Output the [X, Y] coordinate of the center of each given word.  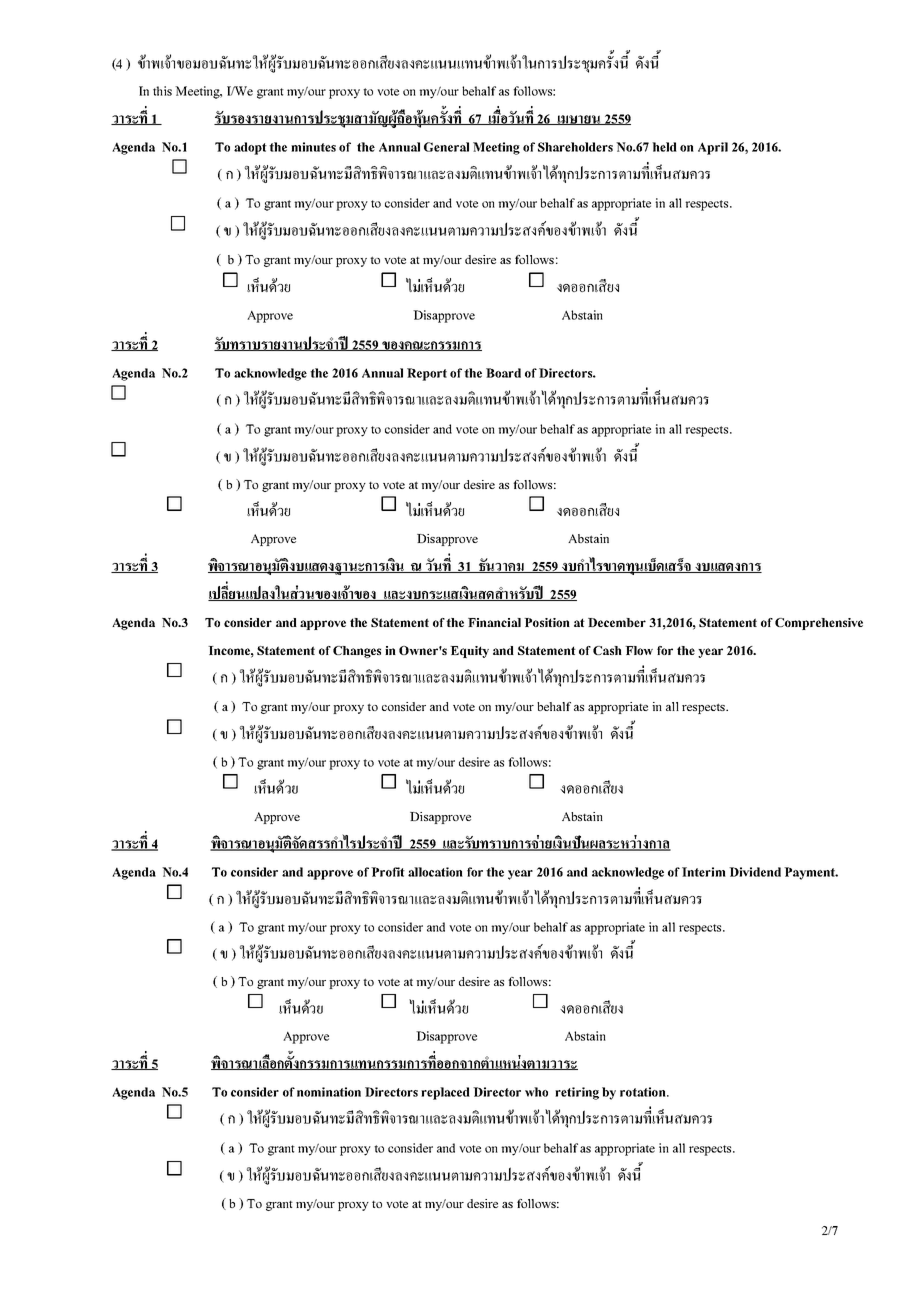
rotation [644, 1092]
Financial [494, 622]
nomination [329, 1092]
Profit [388, 872]
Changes [357, 652]
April [713, 148]
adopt [250, 148]
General [446, 147]
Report [427, 374]
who [536, 1092]
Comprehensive [819, 624]
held [664, 147]
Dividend [755, 872]
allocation [435, 872]
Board [503, 373]
